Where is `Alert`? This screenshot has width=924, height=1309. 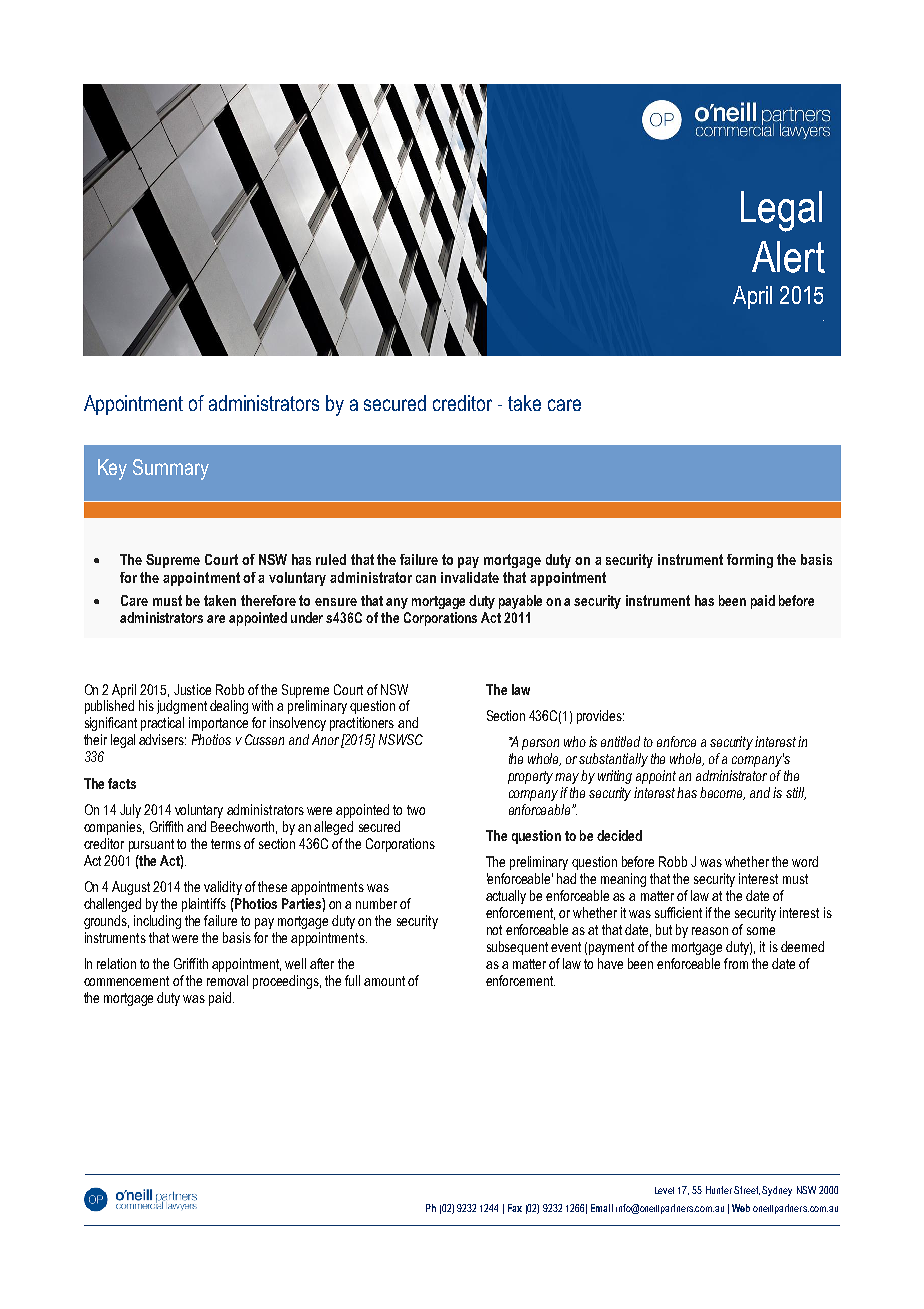
Alert is located at coordinates (788, 257).
